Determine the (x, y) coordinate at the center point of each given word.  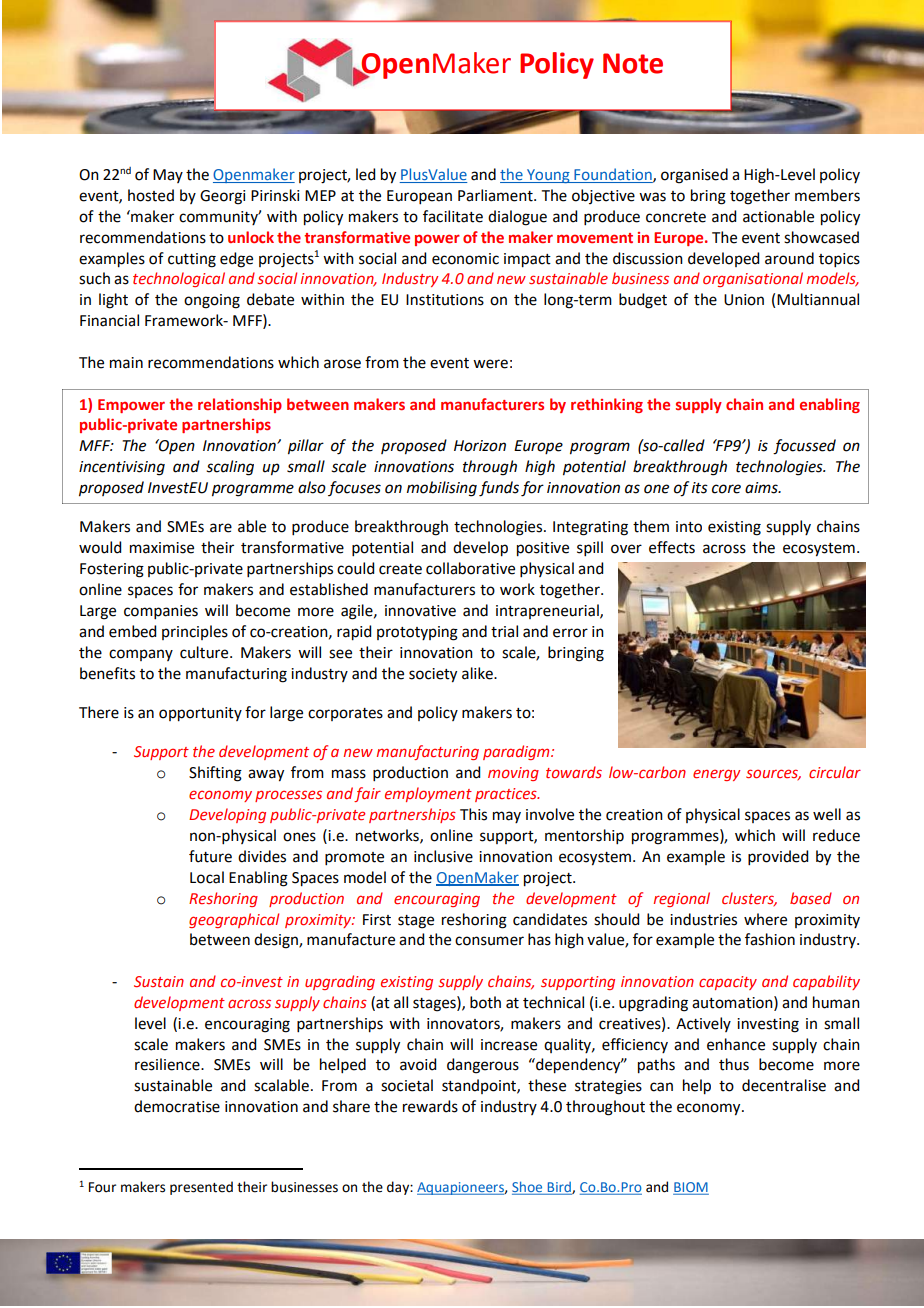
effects (672, 547)
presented (201, 1188)
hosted (151, 195)
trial (504, 631)
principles (195, 632)
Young (548, 176)
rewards (430, 1106)
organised (694, 176)
